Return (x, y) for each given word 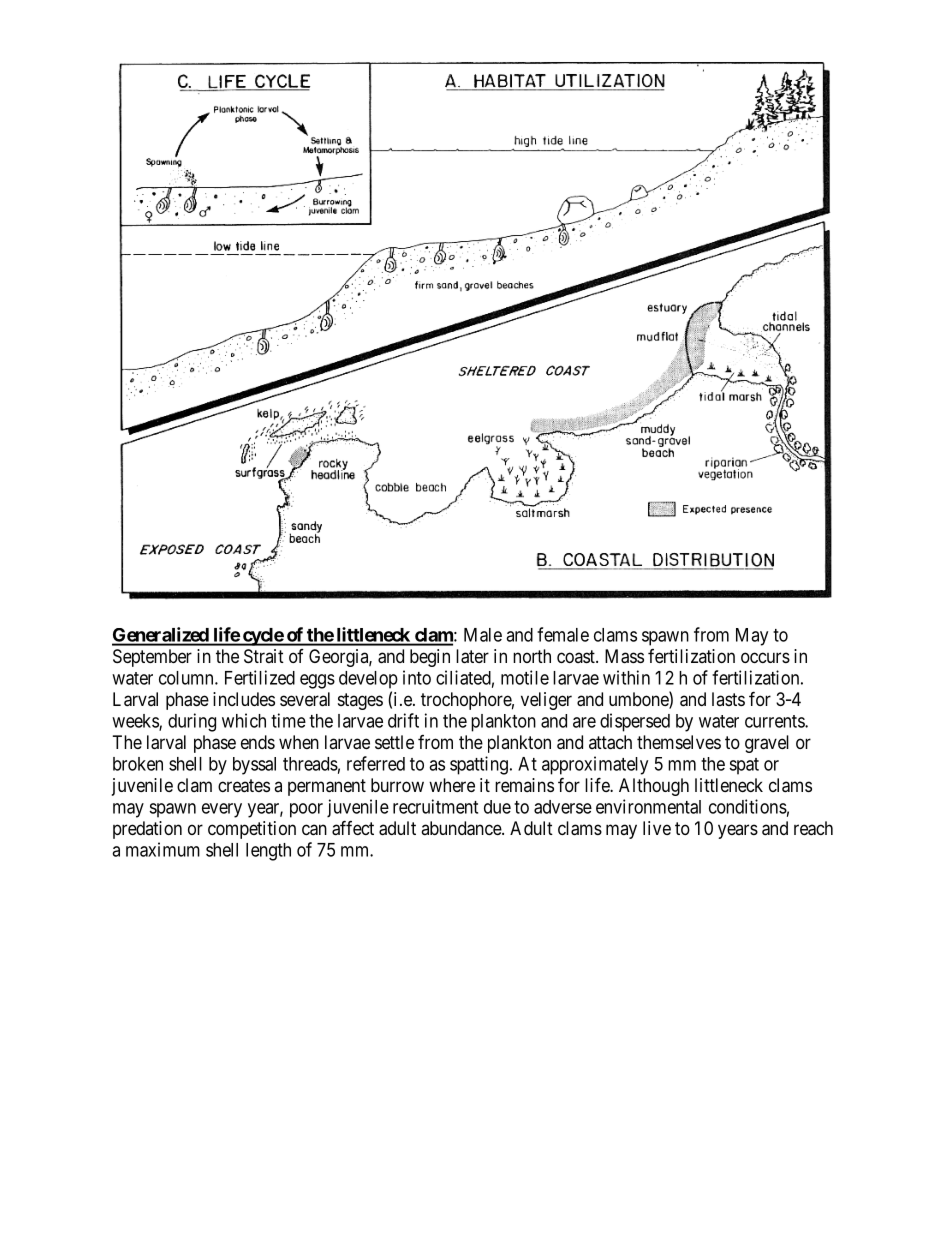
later (472, 656)
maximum (163, 849)
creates (244, 786)
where (452, 785)
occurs (765, 657)
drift (403, 720)
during (192, 722)
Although (654, 787)
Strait (264, 656)
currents (775, 721)
